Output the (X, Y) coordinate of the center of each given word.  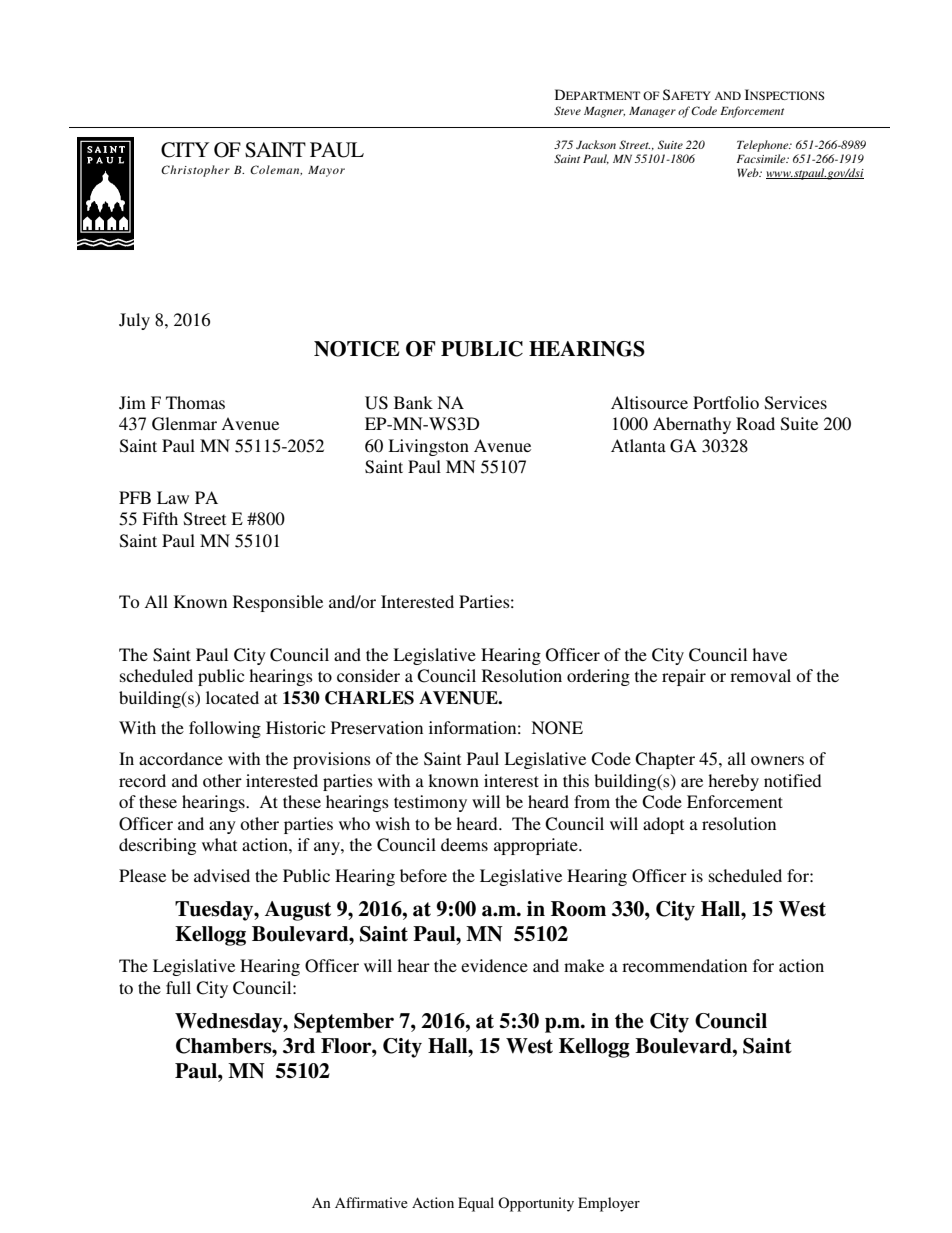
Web (749, 172)
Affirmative (371, 1202)
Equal (476, 1204)
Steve (567, 110)
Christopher (195, 171)
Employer (609, 1204)
